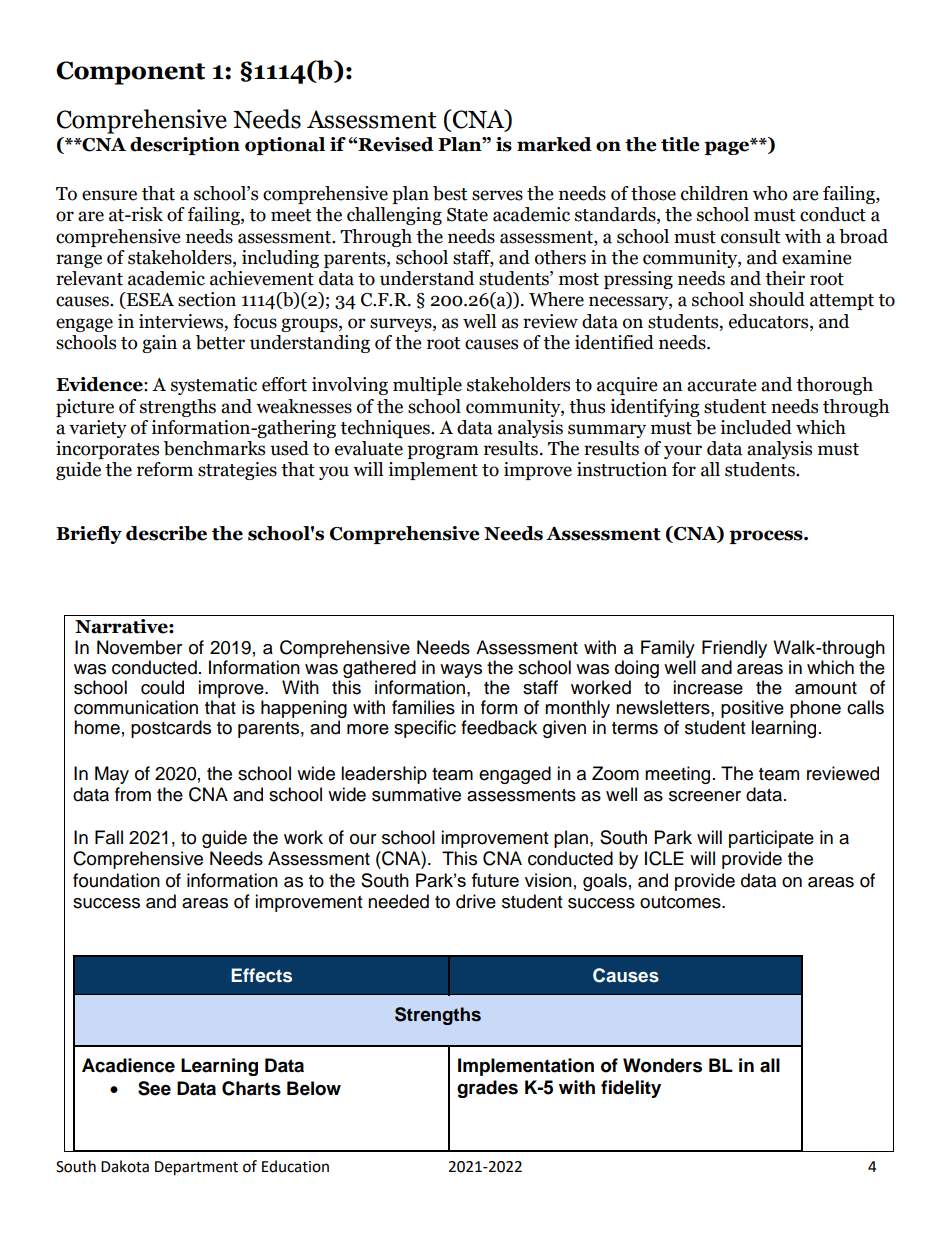 Image resolution: width=952 pixels, height=1233 pixels. Describe the element at coordinates (116, 880) in the screenshot. I see `foundation` at that location.
